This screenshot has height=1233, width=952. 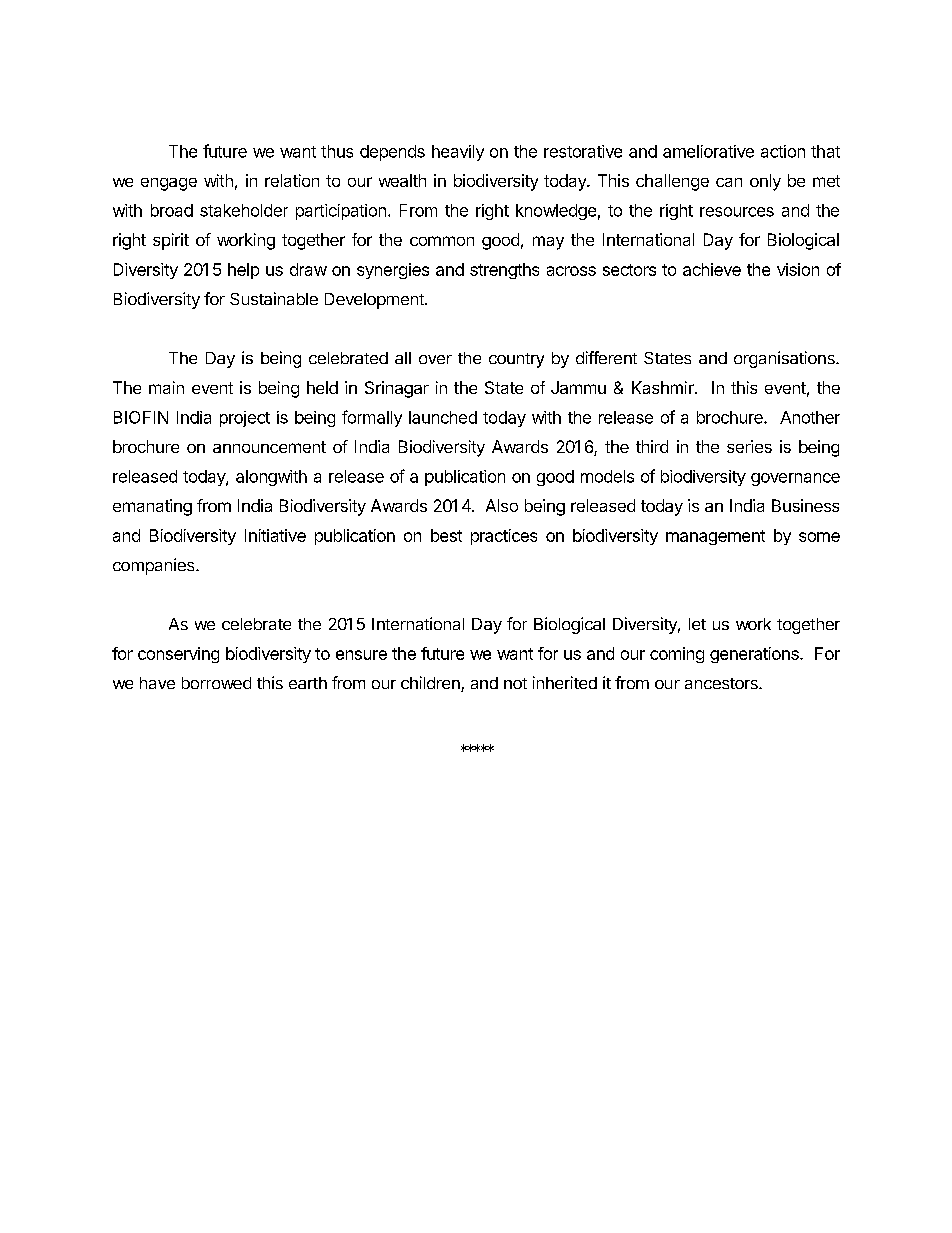 What do you see at coordinates (431, 684) in the screenshot?
I see `children` at bounding box center [431, 684].
